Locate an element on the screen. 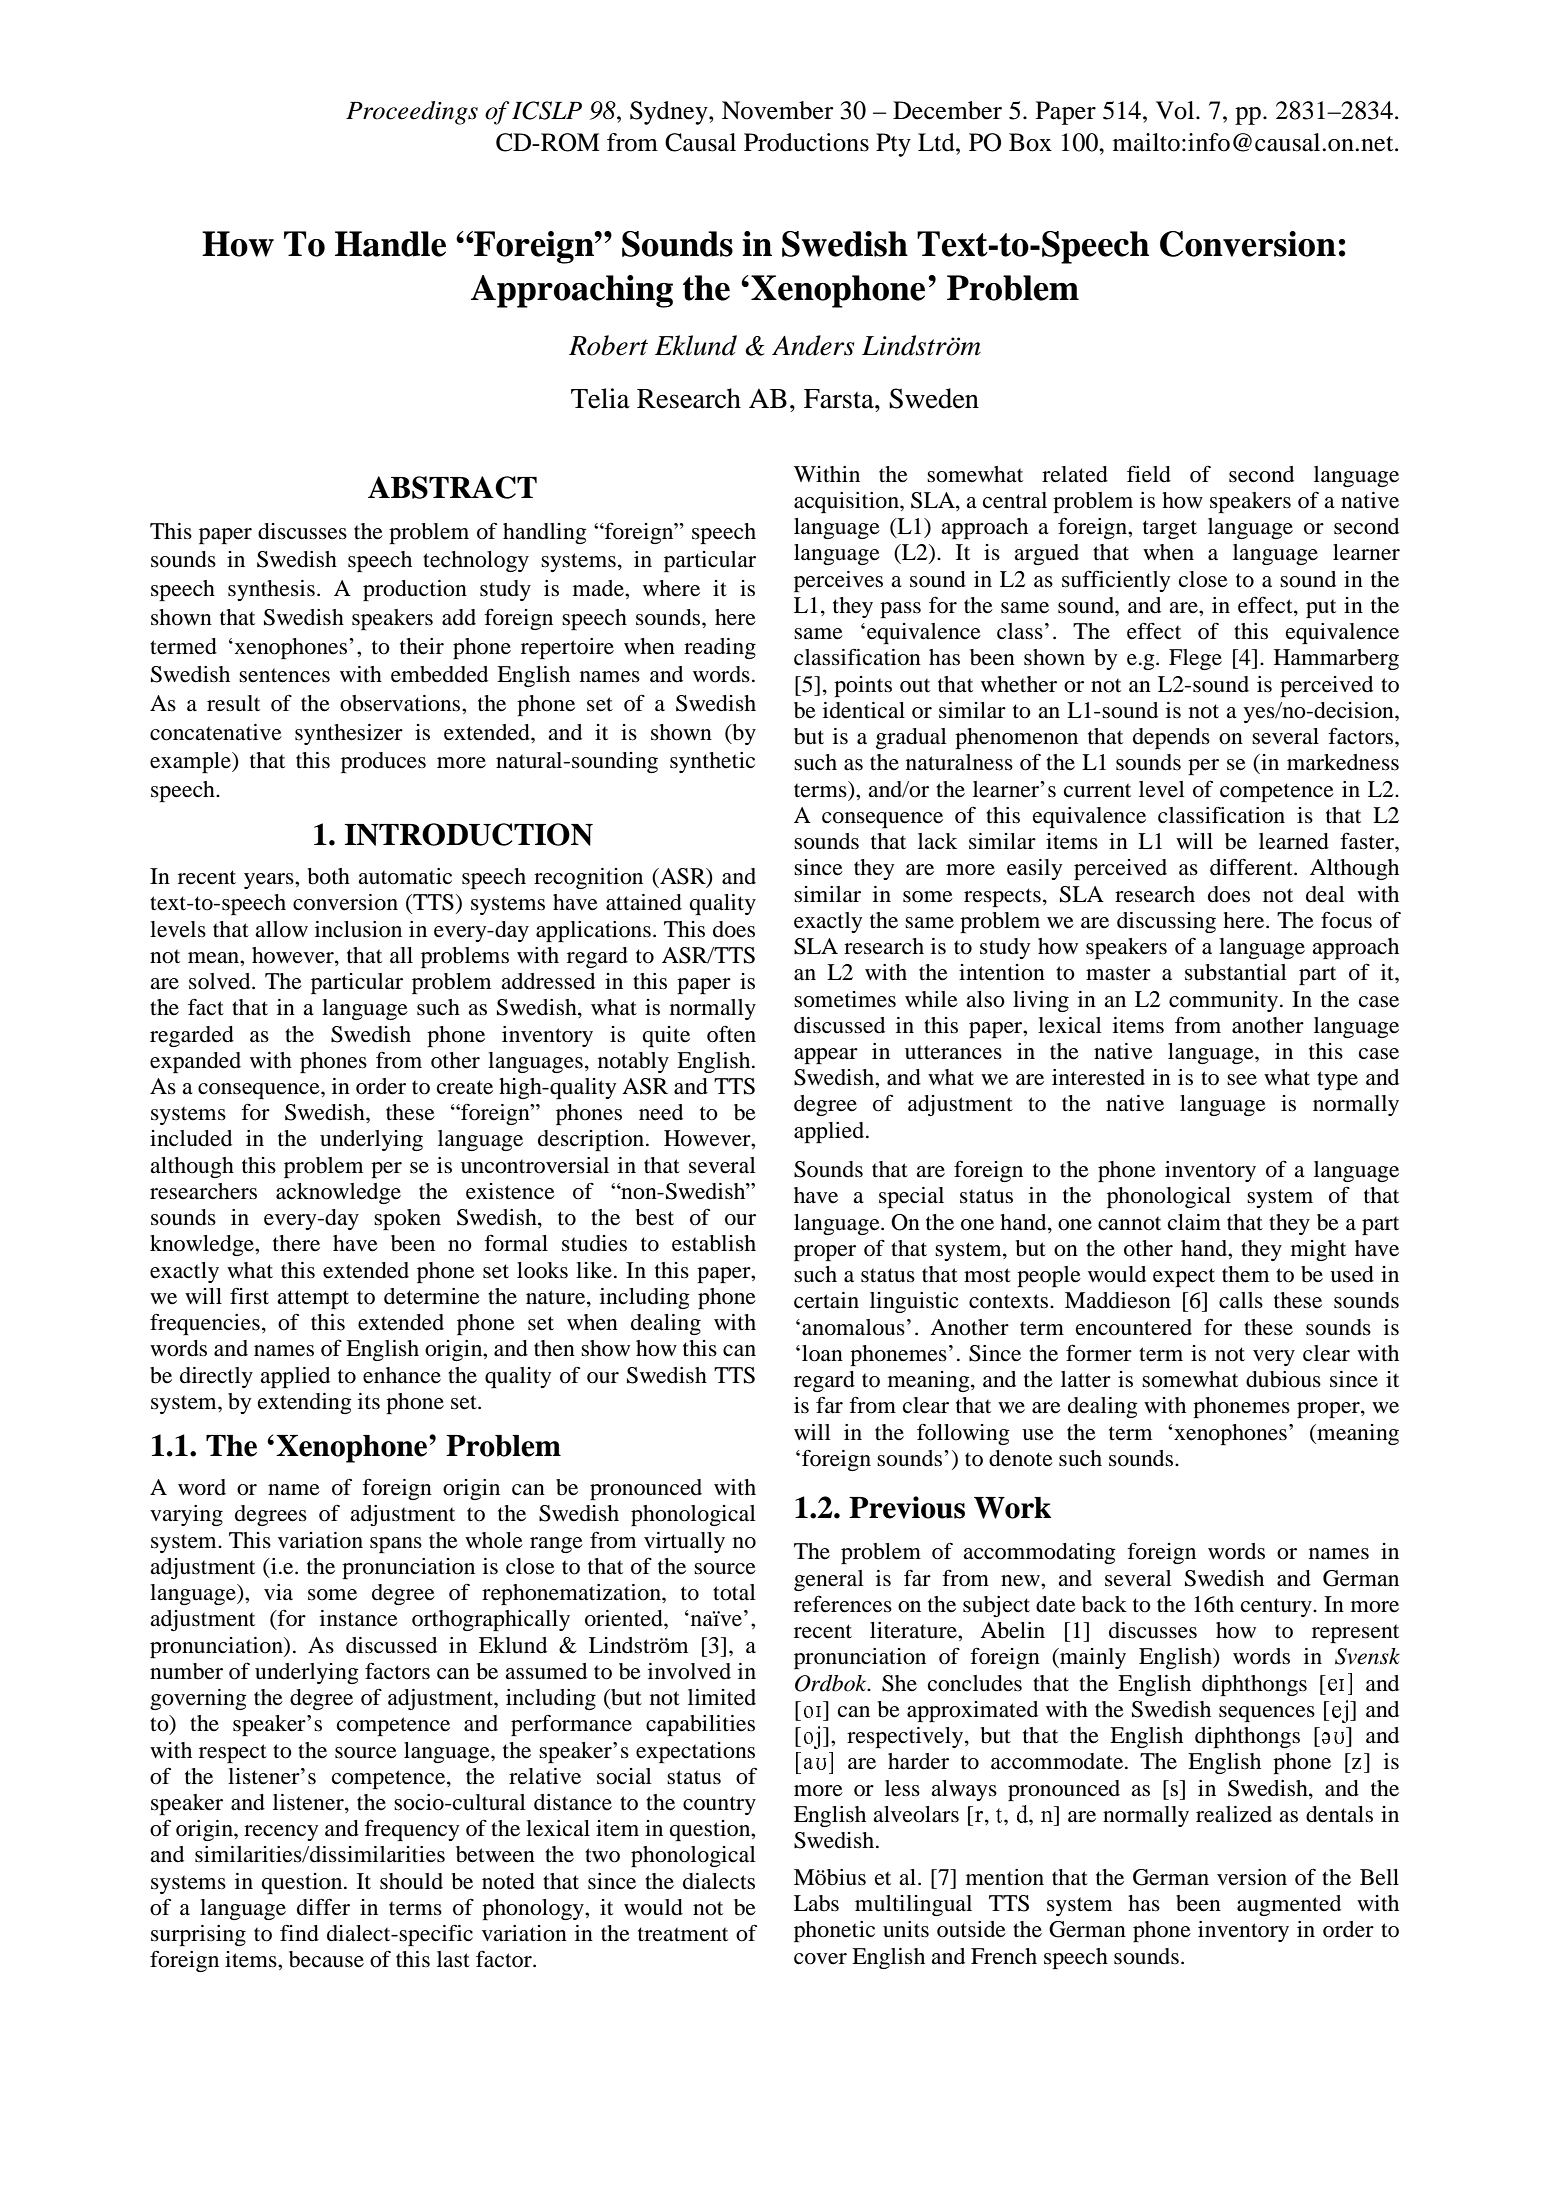 This screenshot has height=2192, width=1549. Proceedings is located at coordinates (412, 113).
